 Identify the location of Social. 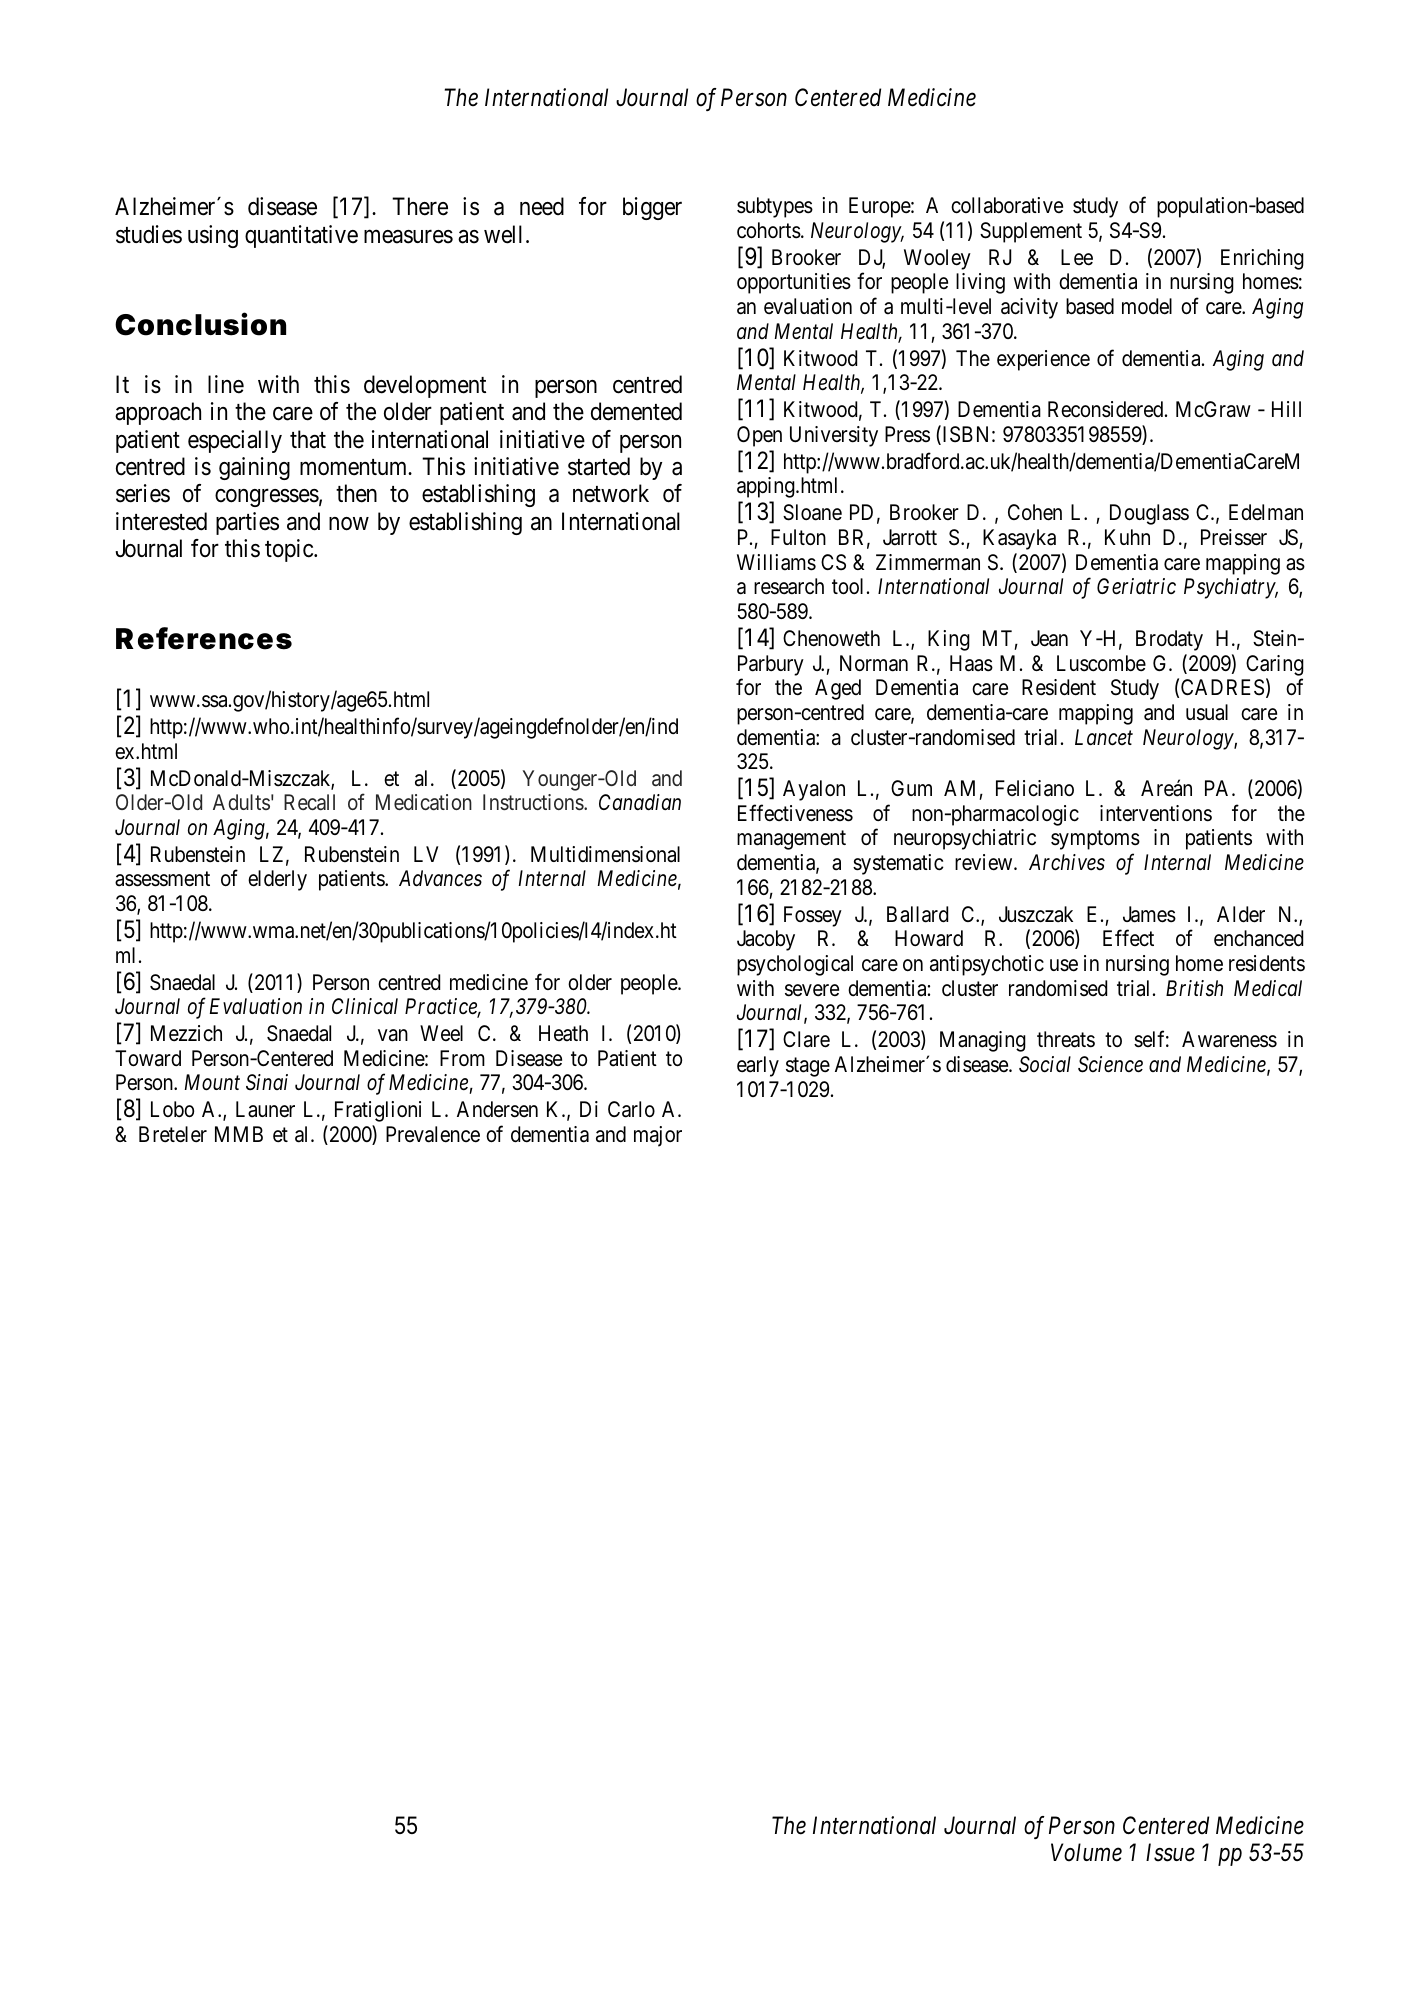
(1045, 1064).
